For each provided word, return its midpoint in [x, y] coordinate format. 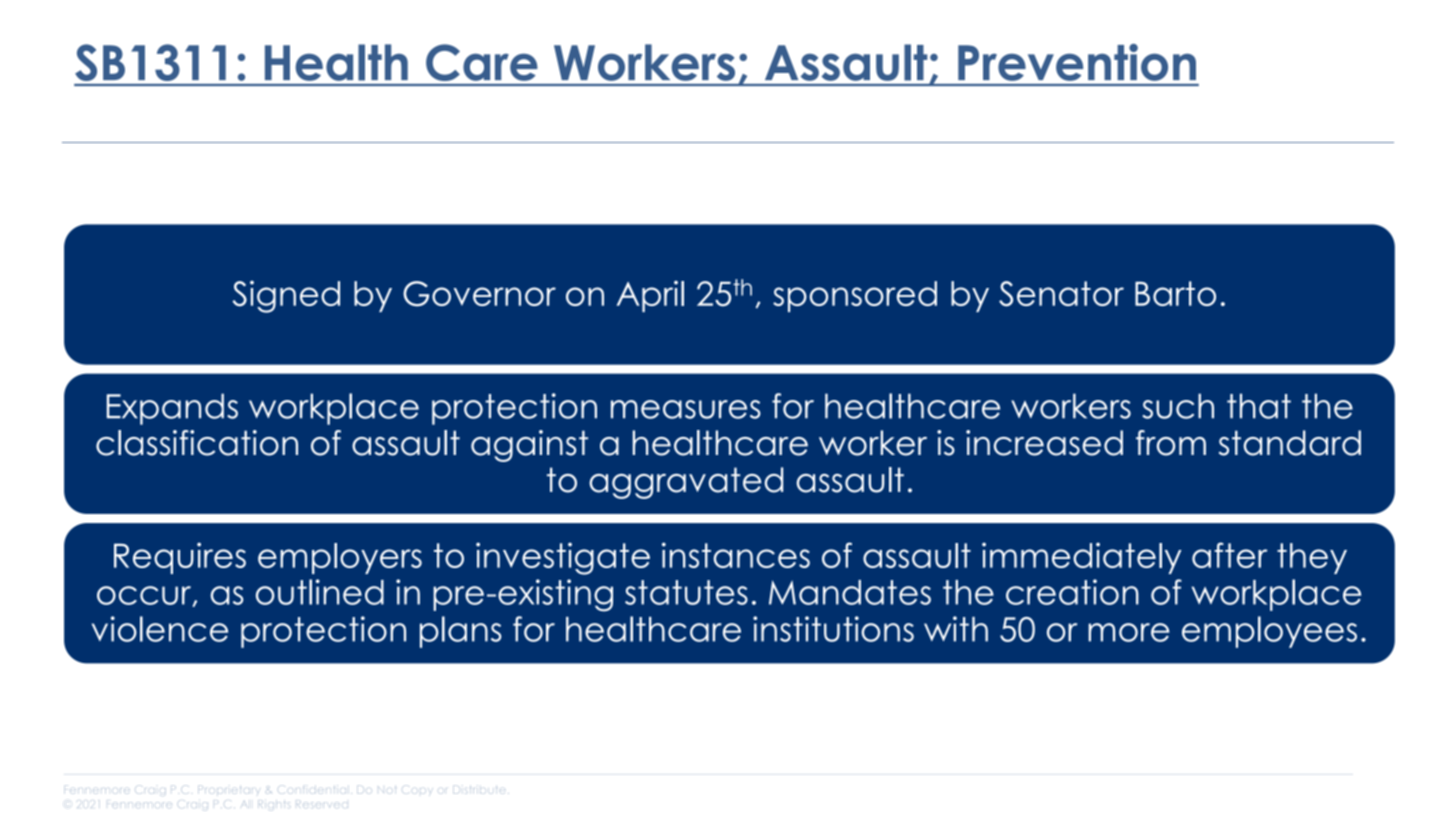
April [650, 296]
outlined [320, 592]
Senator [1061, 294]
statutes [686, 592]
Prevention [1077, 62]
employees [1269, 632]
